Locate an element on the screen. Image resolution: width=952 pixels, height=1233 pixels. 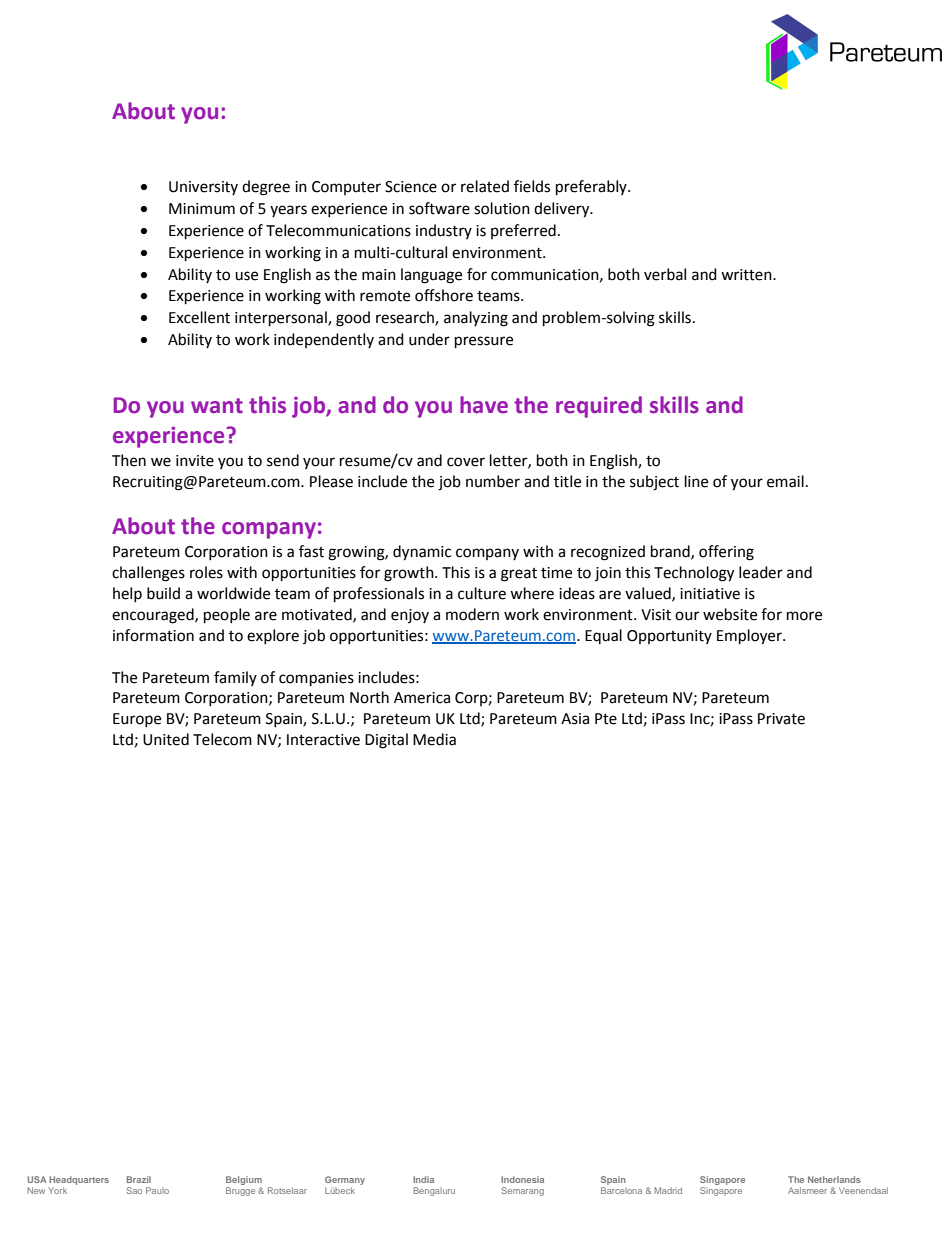
Minimum is located at coordinates (202, 209).
